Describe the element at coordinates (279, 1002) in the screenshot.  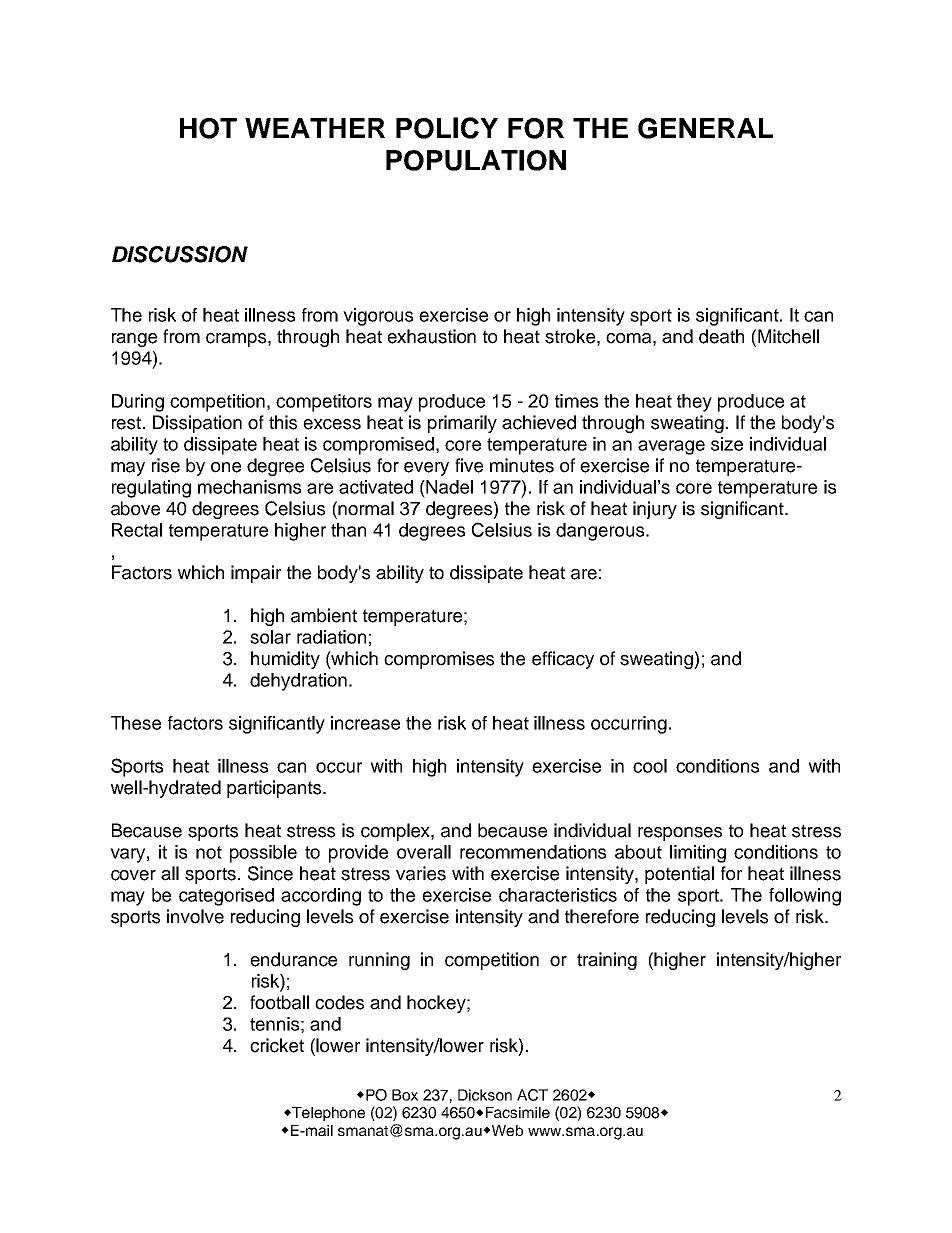
I see `football` at that location.
